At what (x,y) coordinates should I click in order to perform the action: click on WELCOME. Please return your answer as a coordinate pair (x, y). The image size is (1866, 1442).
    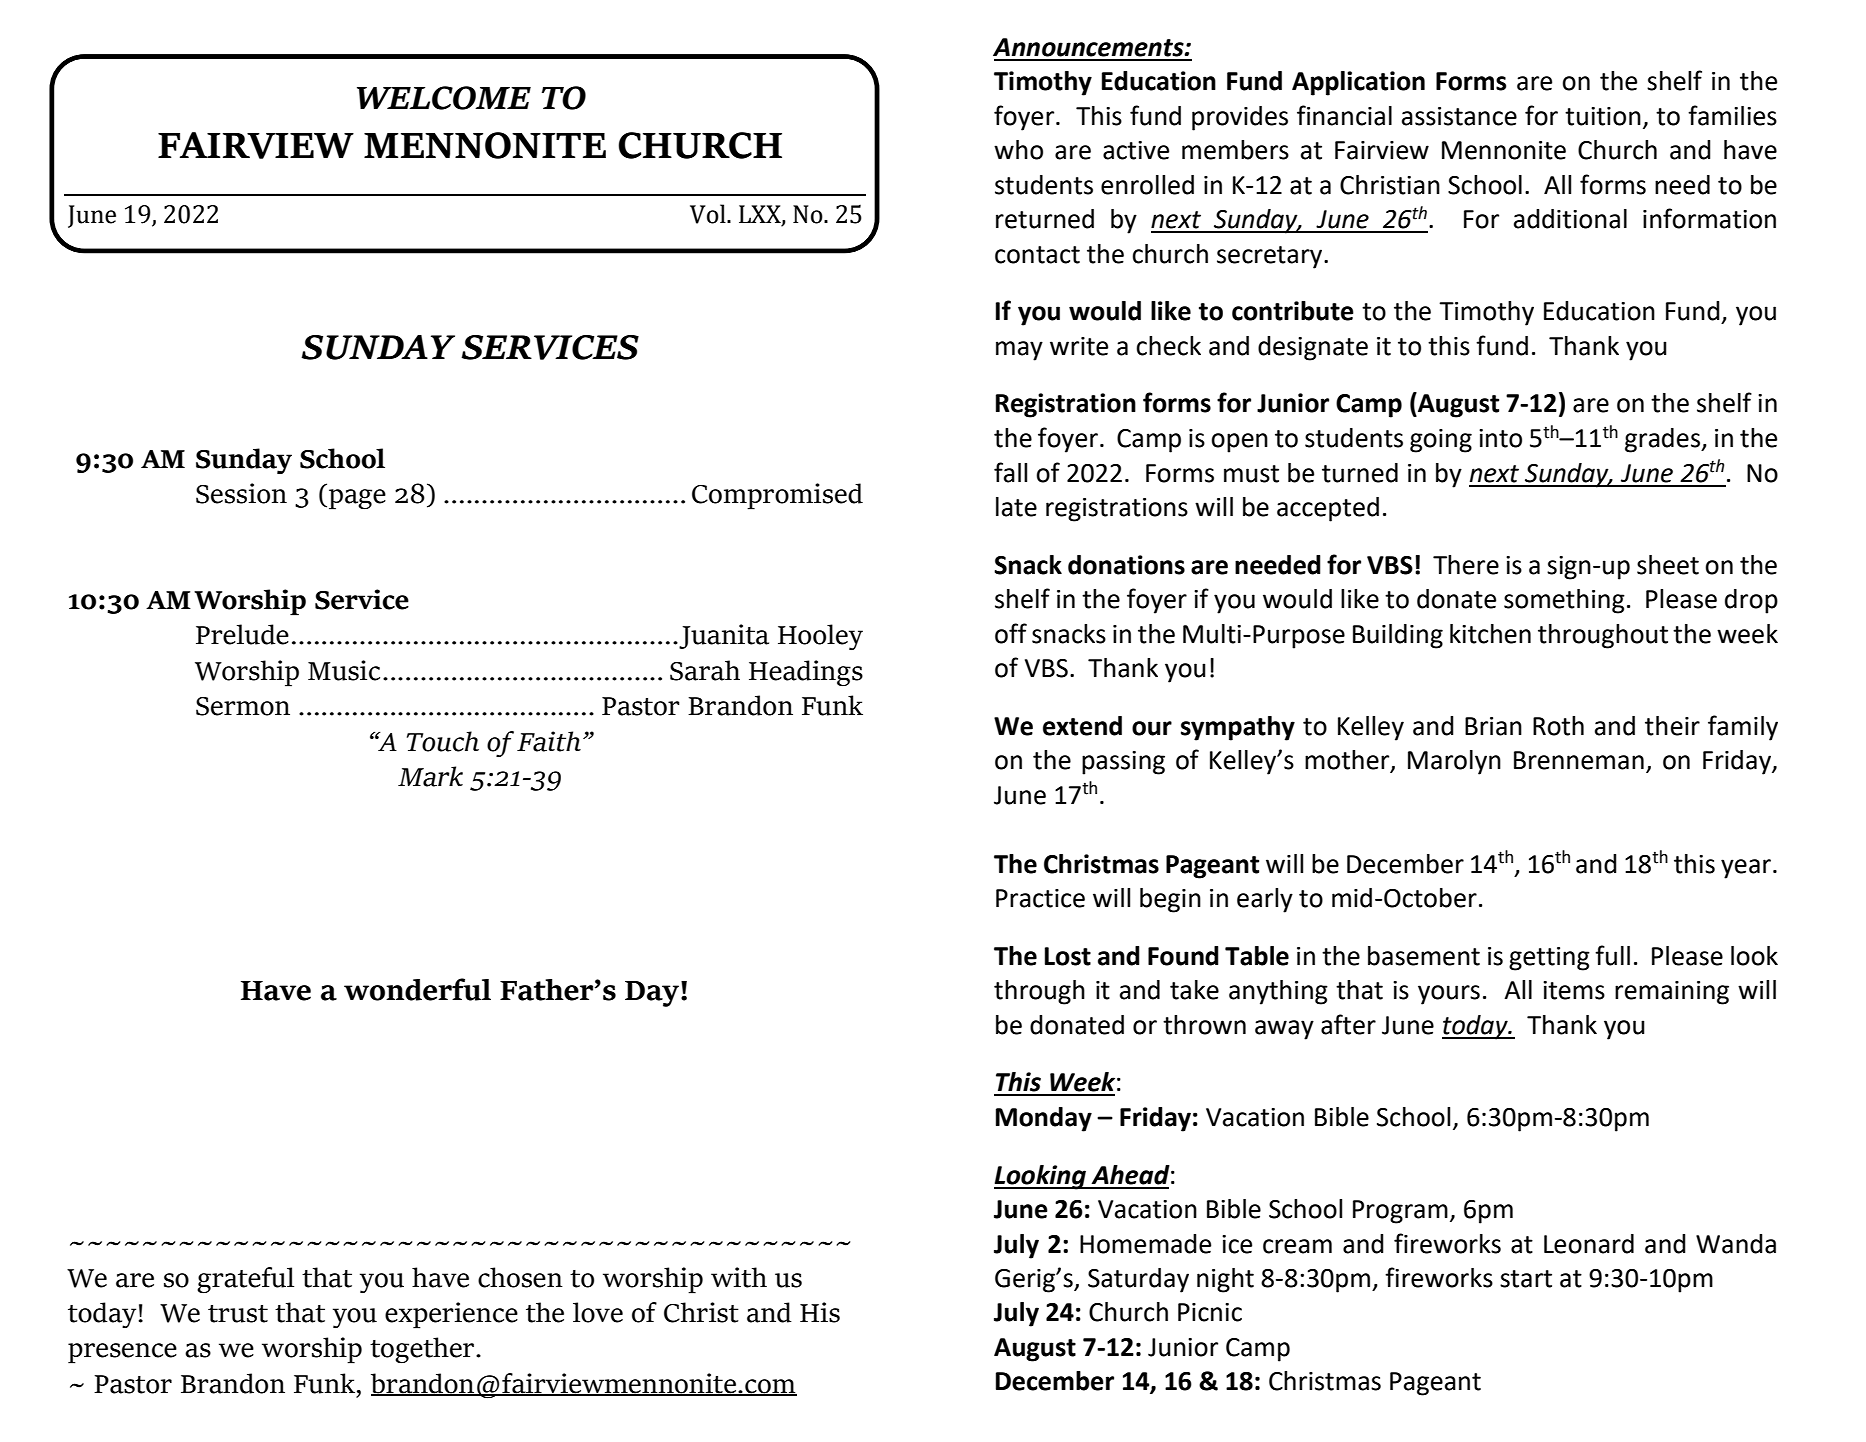
    Looking at the image, I should click on (444, 98).
